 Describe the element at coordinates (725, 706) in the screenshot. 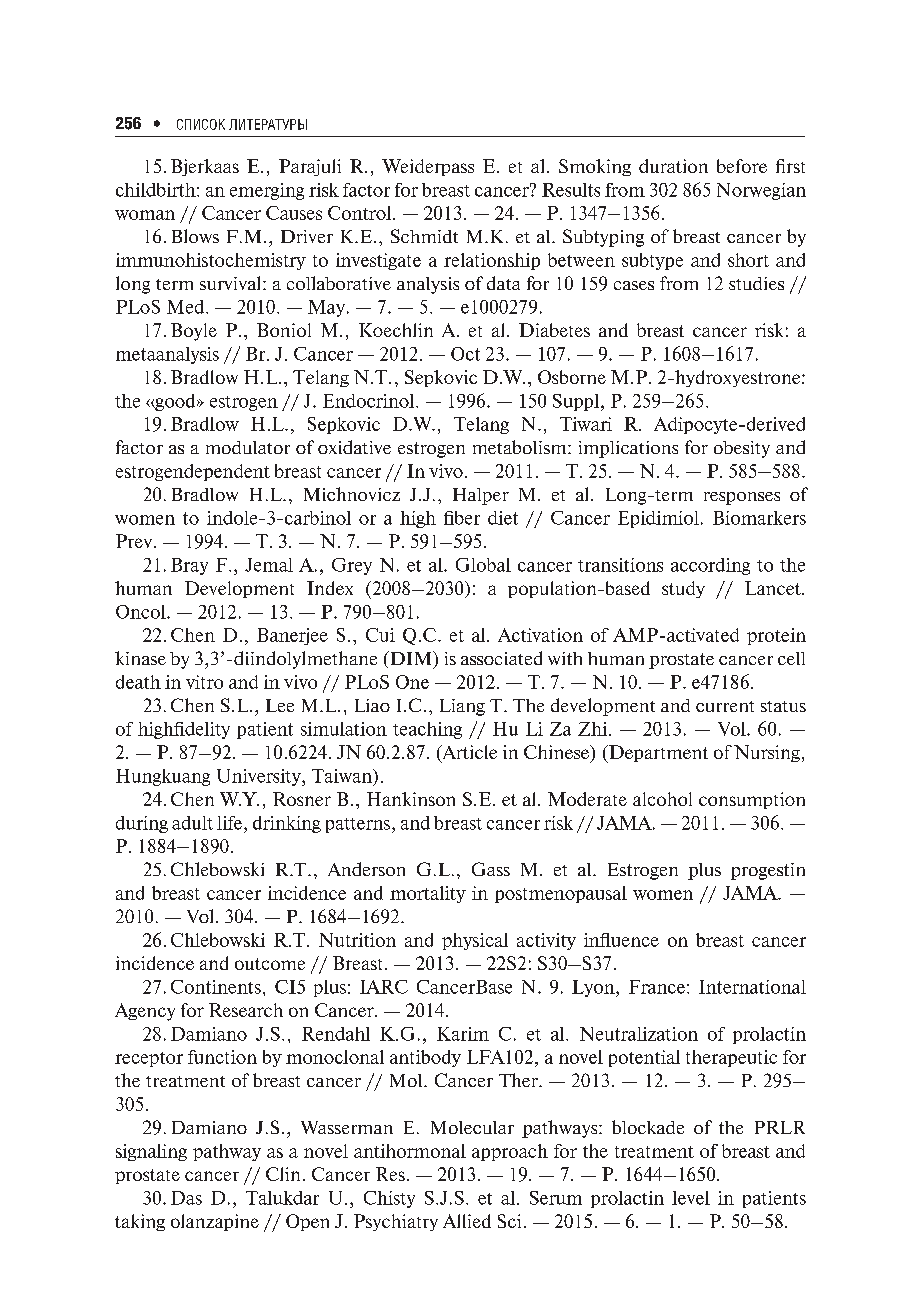

I see `current` at that location.
